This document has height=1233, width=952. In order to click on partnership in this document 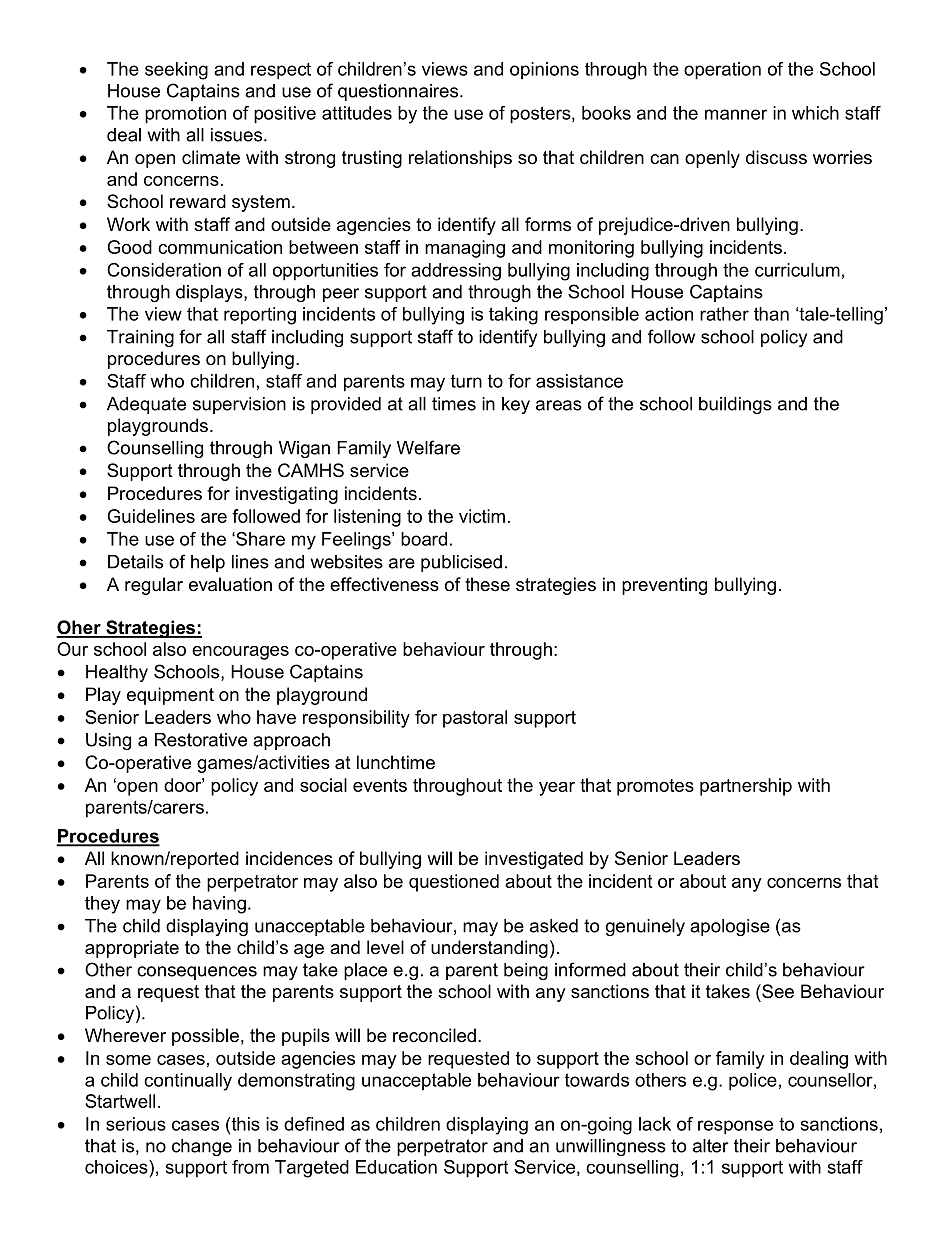, I will do `click(746, 787)`.
